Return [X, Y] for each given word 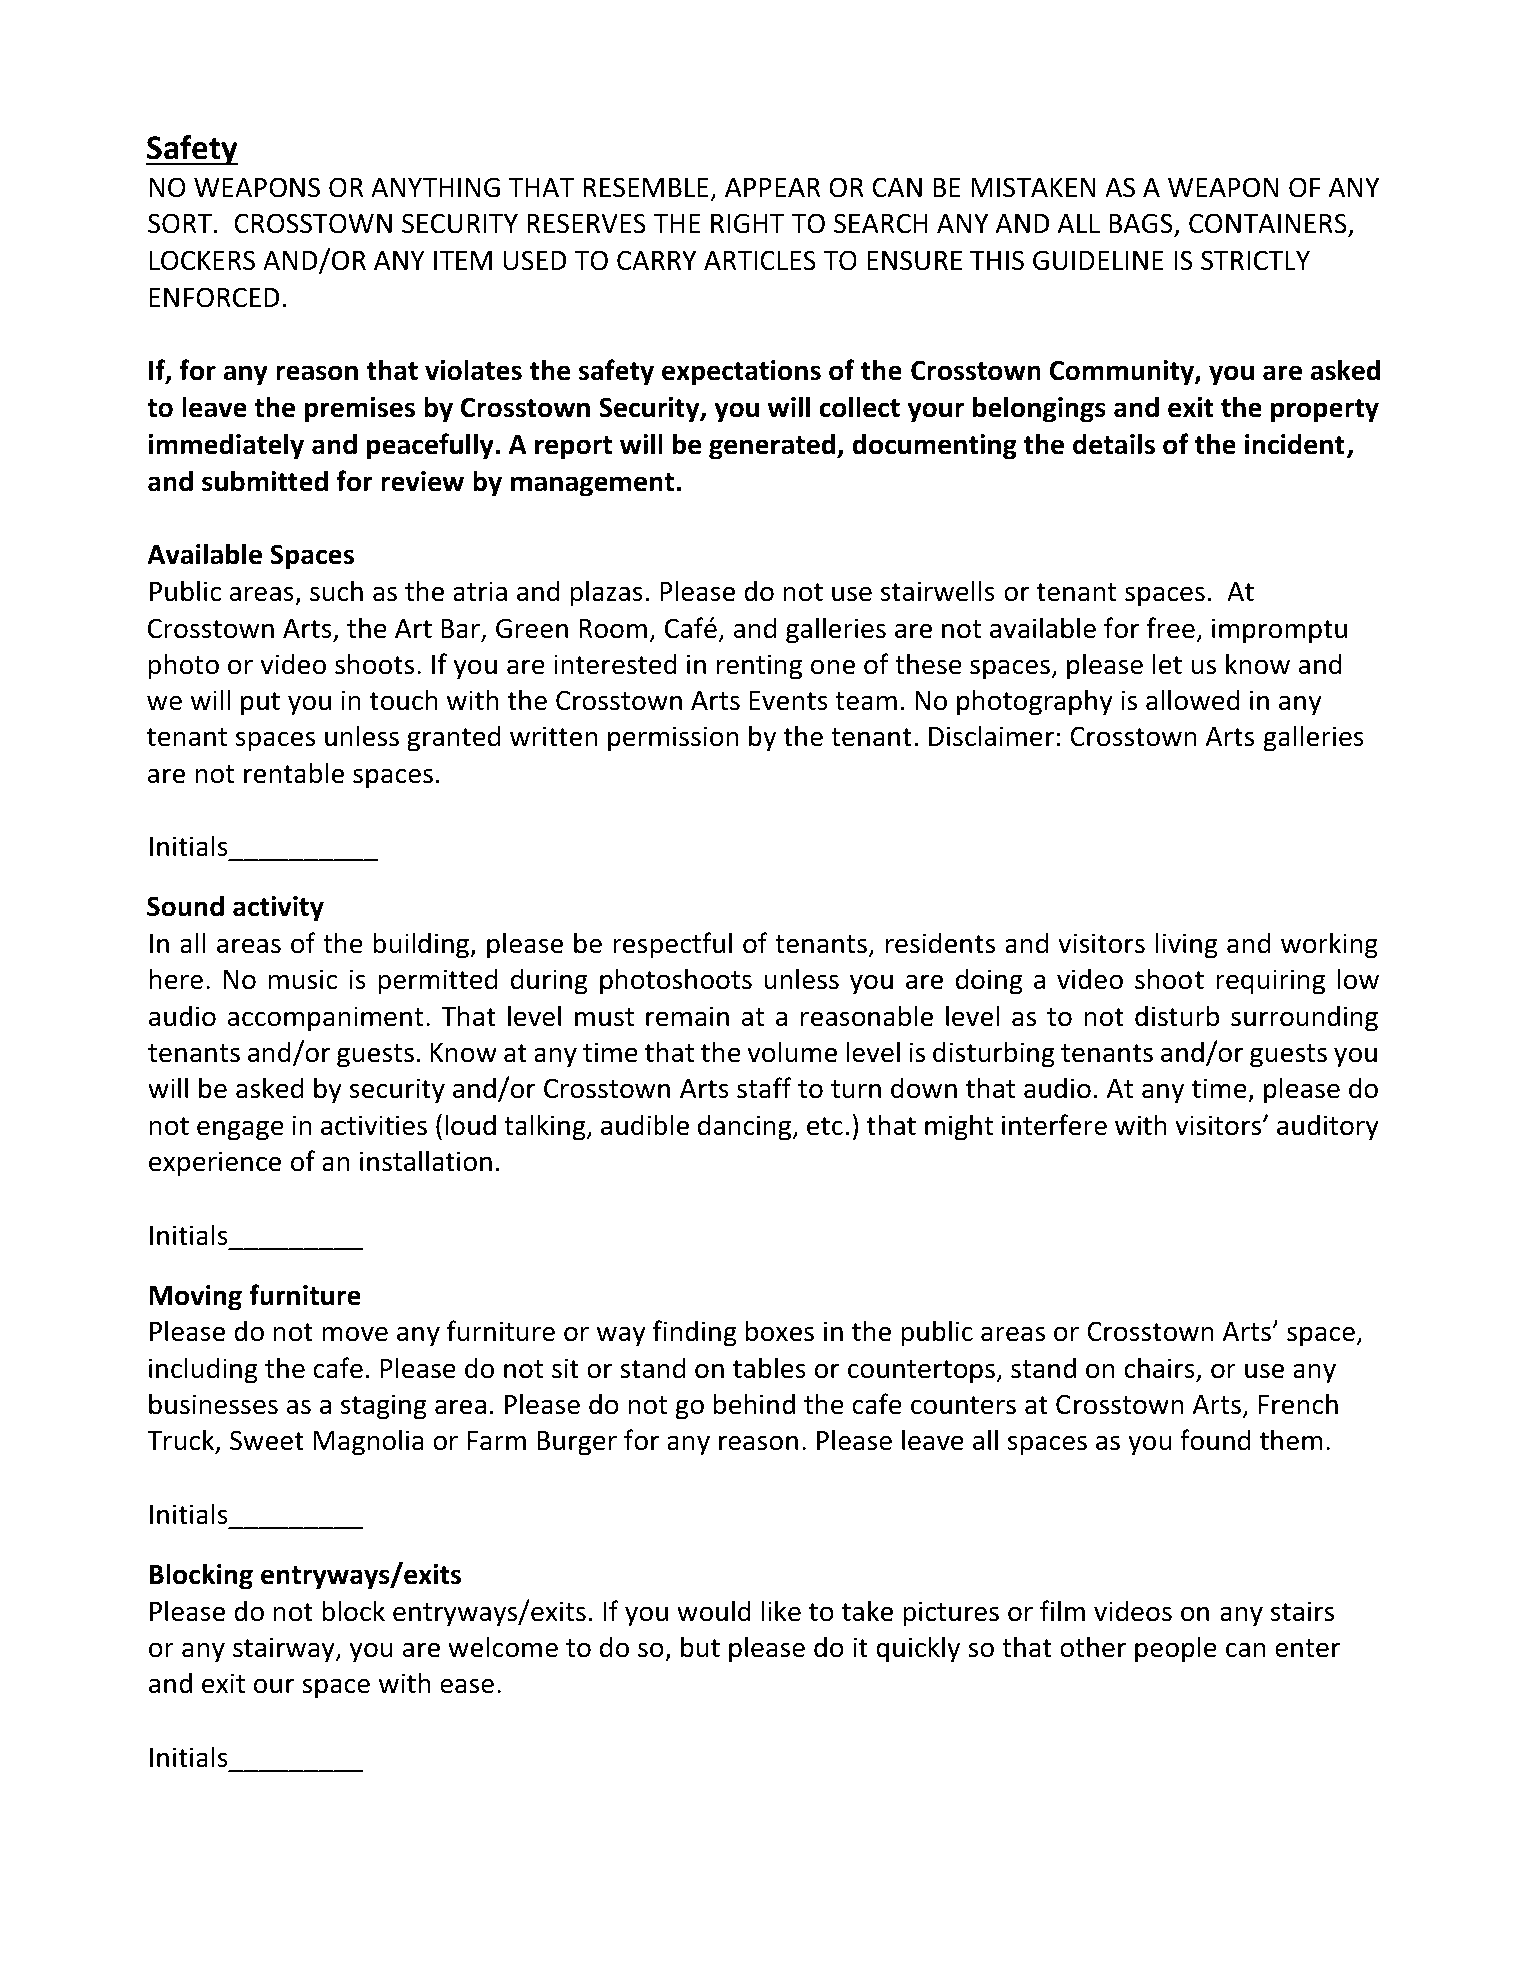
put [260, 704]
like [781, 1611]
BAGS [1142, 225]
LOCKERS [202, 260]
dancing [746, 1127]
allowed [1193, 700]
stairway [285, 1650]
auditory [1328, 1127]
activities [374, 1125]
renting [759, 667]
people [1176, 1649]
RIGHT [747, 223]
